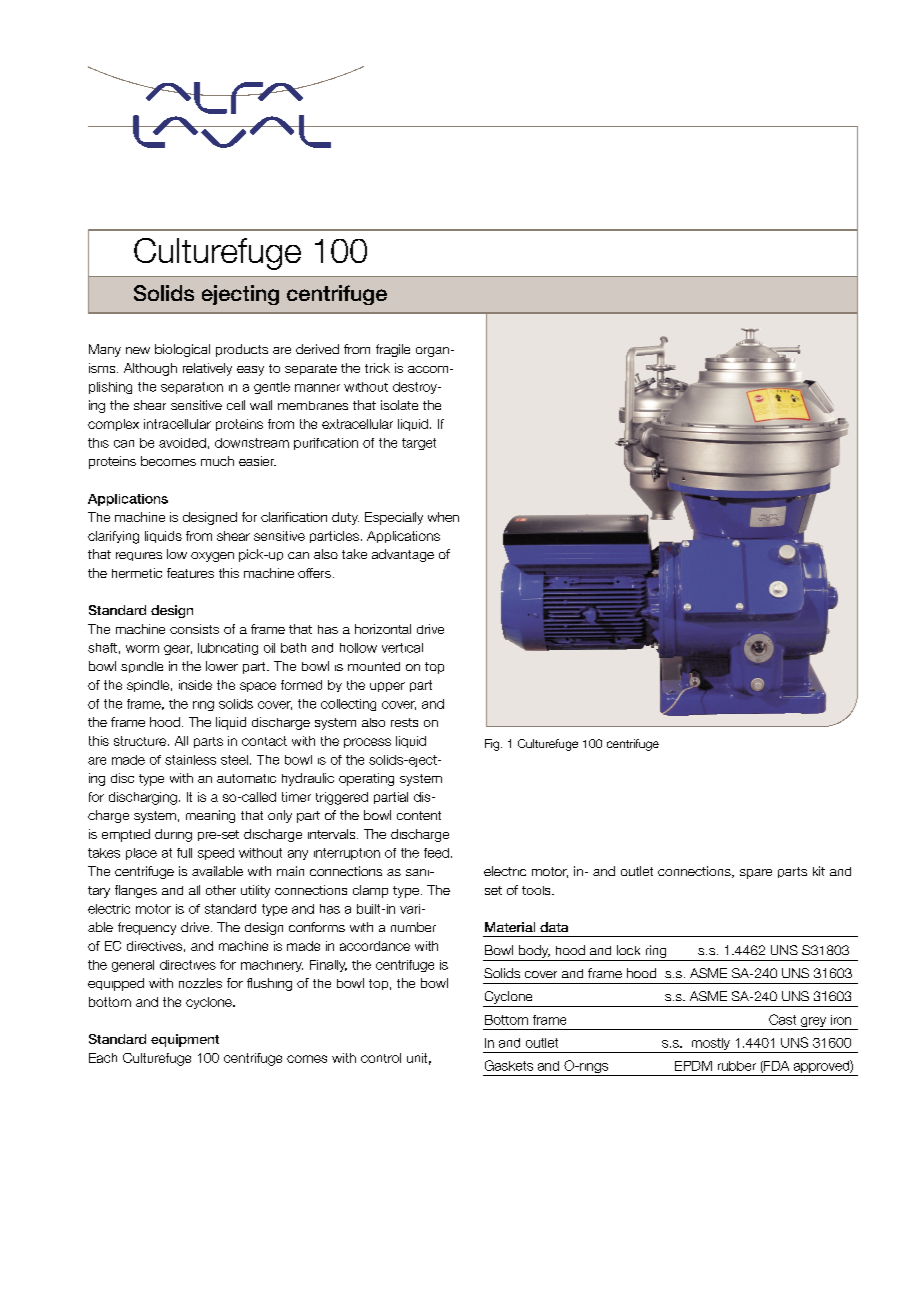 The image size is (924, 1308). What do you see at coordinates (393, 350) in the screenshot?
I see `fragile` at bounding box center [393, 350].
